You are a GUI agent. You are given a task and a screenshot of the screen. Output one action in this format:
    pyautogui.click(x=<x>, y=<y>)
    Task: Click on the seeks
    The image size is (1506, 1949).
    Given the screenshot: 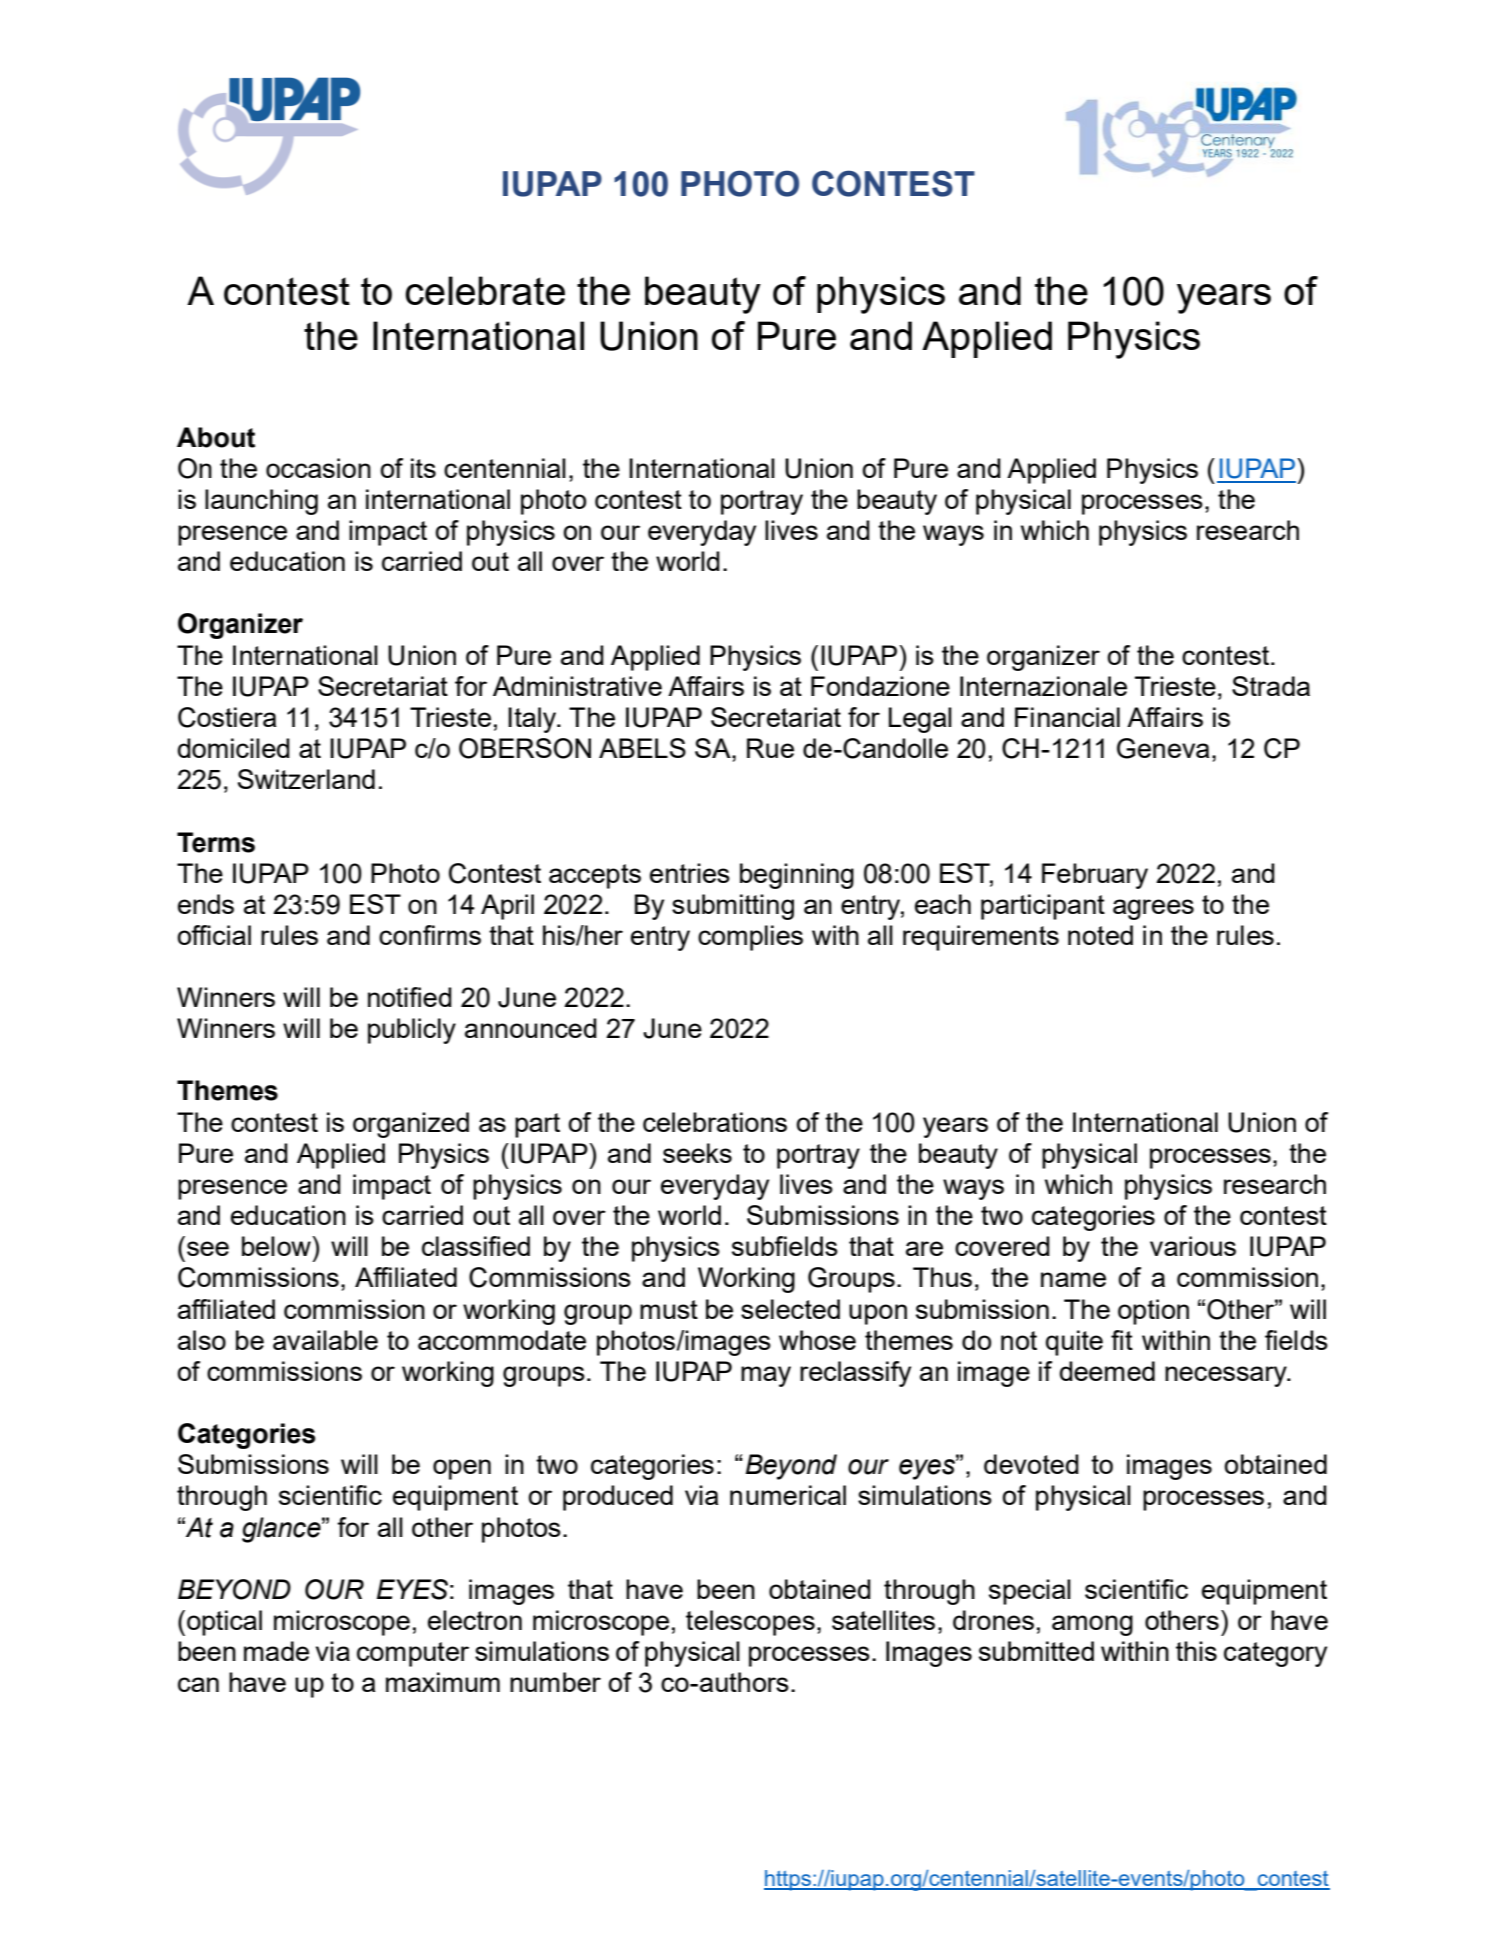 What is the action you would take?
    pyautogui.click(x=697, y=1153)
